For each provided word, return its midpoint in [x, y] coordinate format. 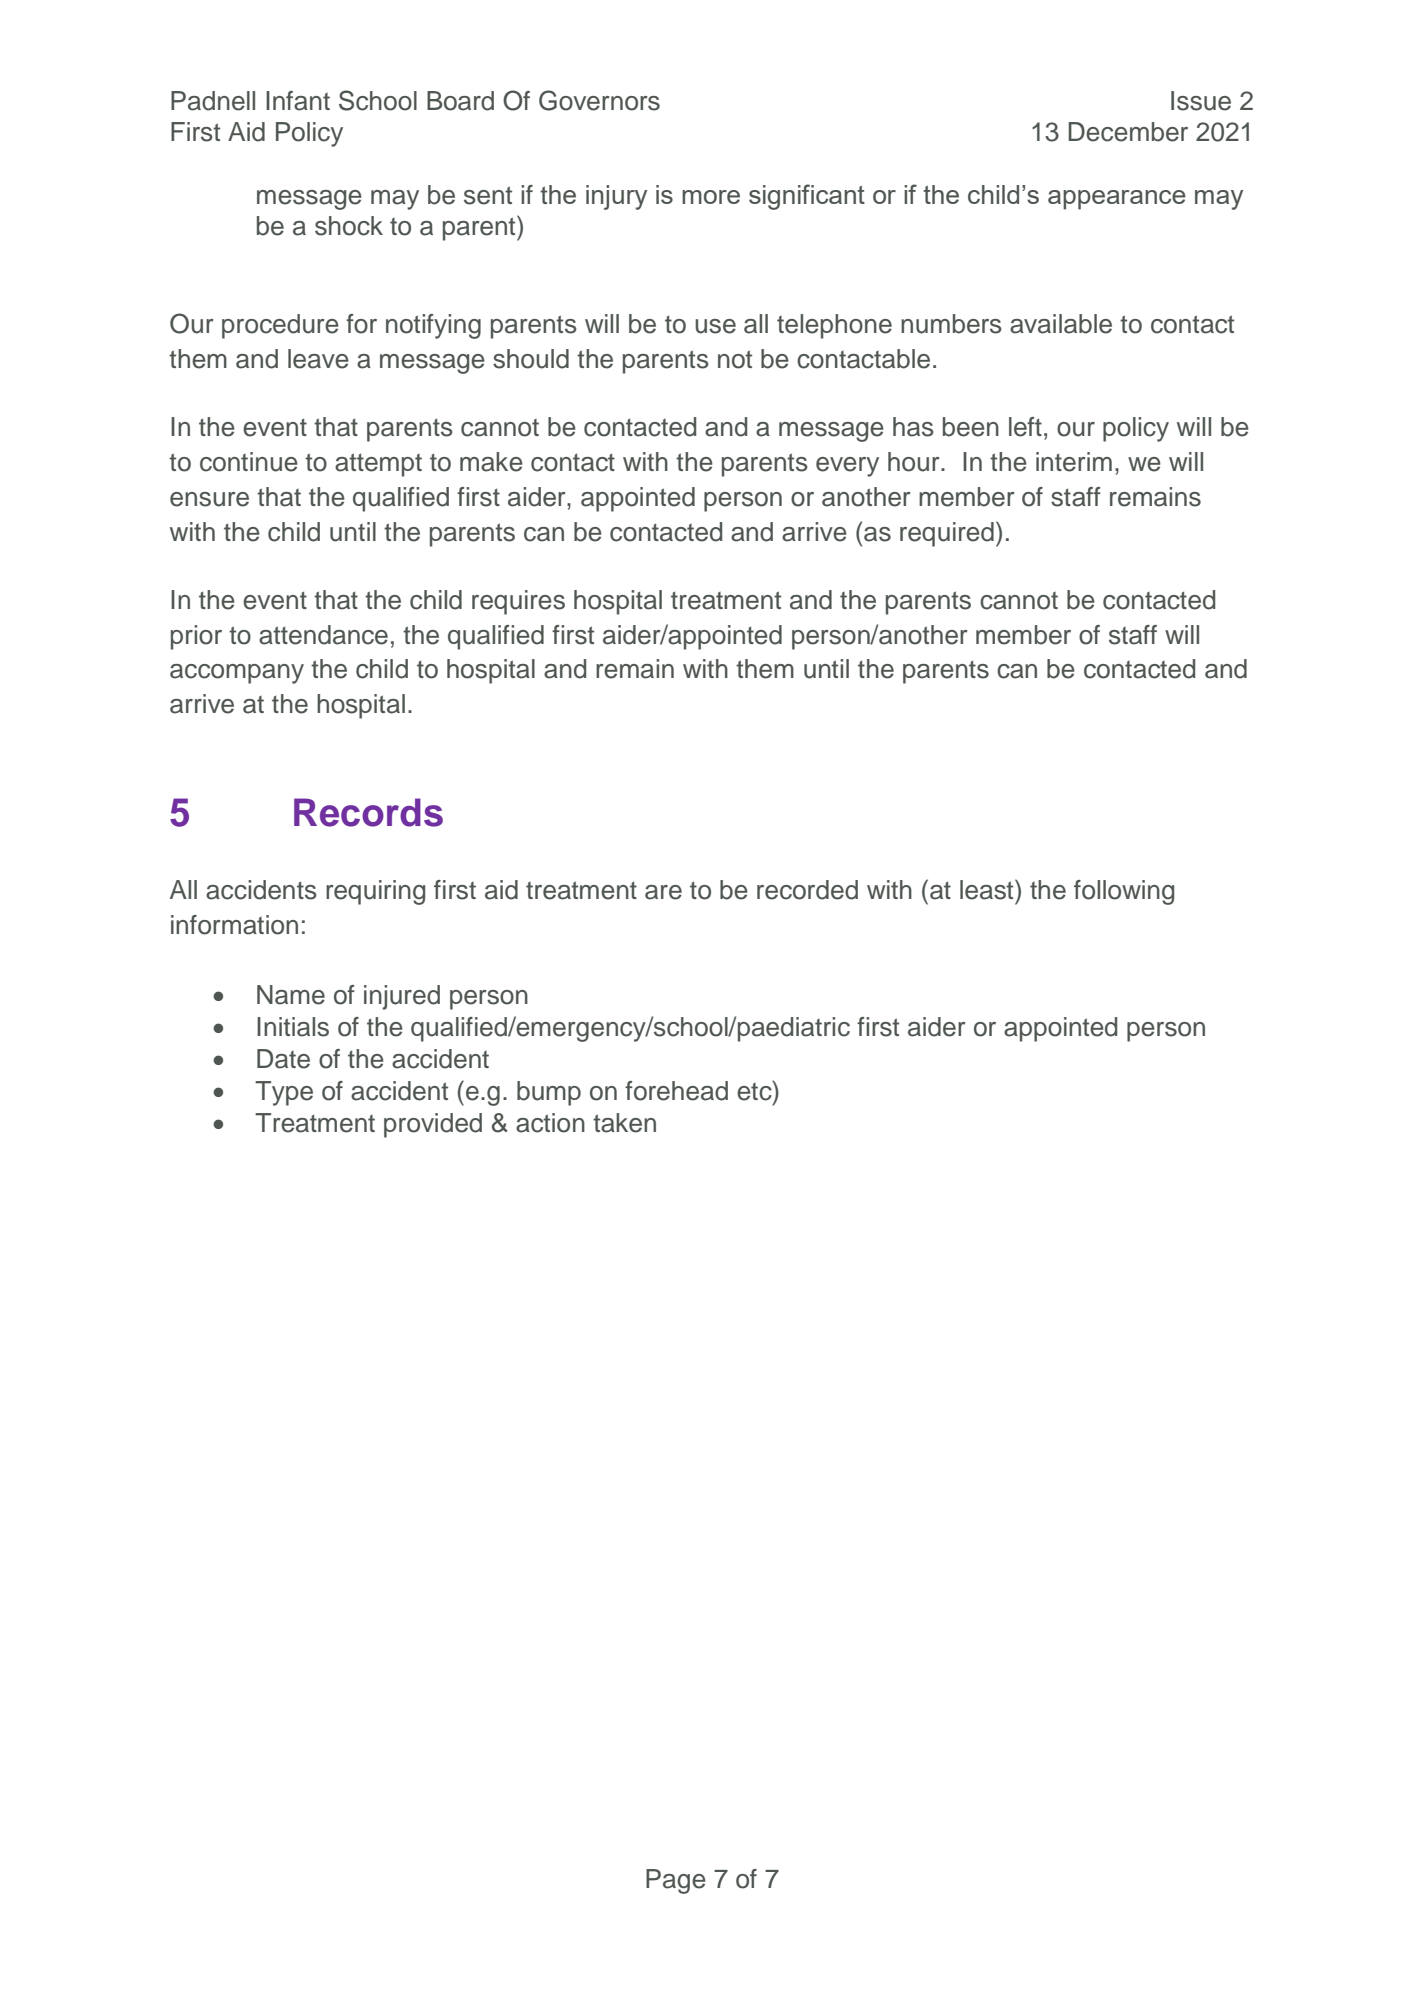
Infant [298, 101]
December [1128, 132]
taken [624, 1123]
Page [676, 1881]
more [711, 197]
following [1124, 892]
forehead [676, 1091]
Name [291, 995]
